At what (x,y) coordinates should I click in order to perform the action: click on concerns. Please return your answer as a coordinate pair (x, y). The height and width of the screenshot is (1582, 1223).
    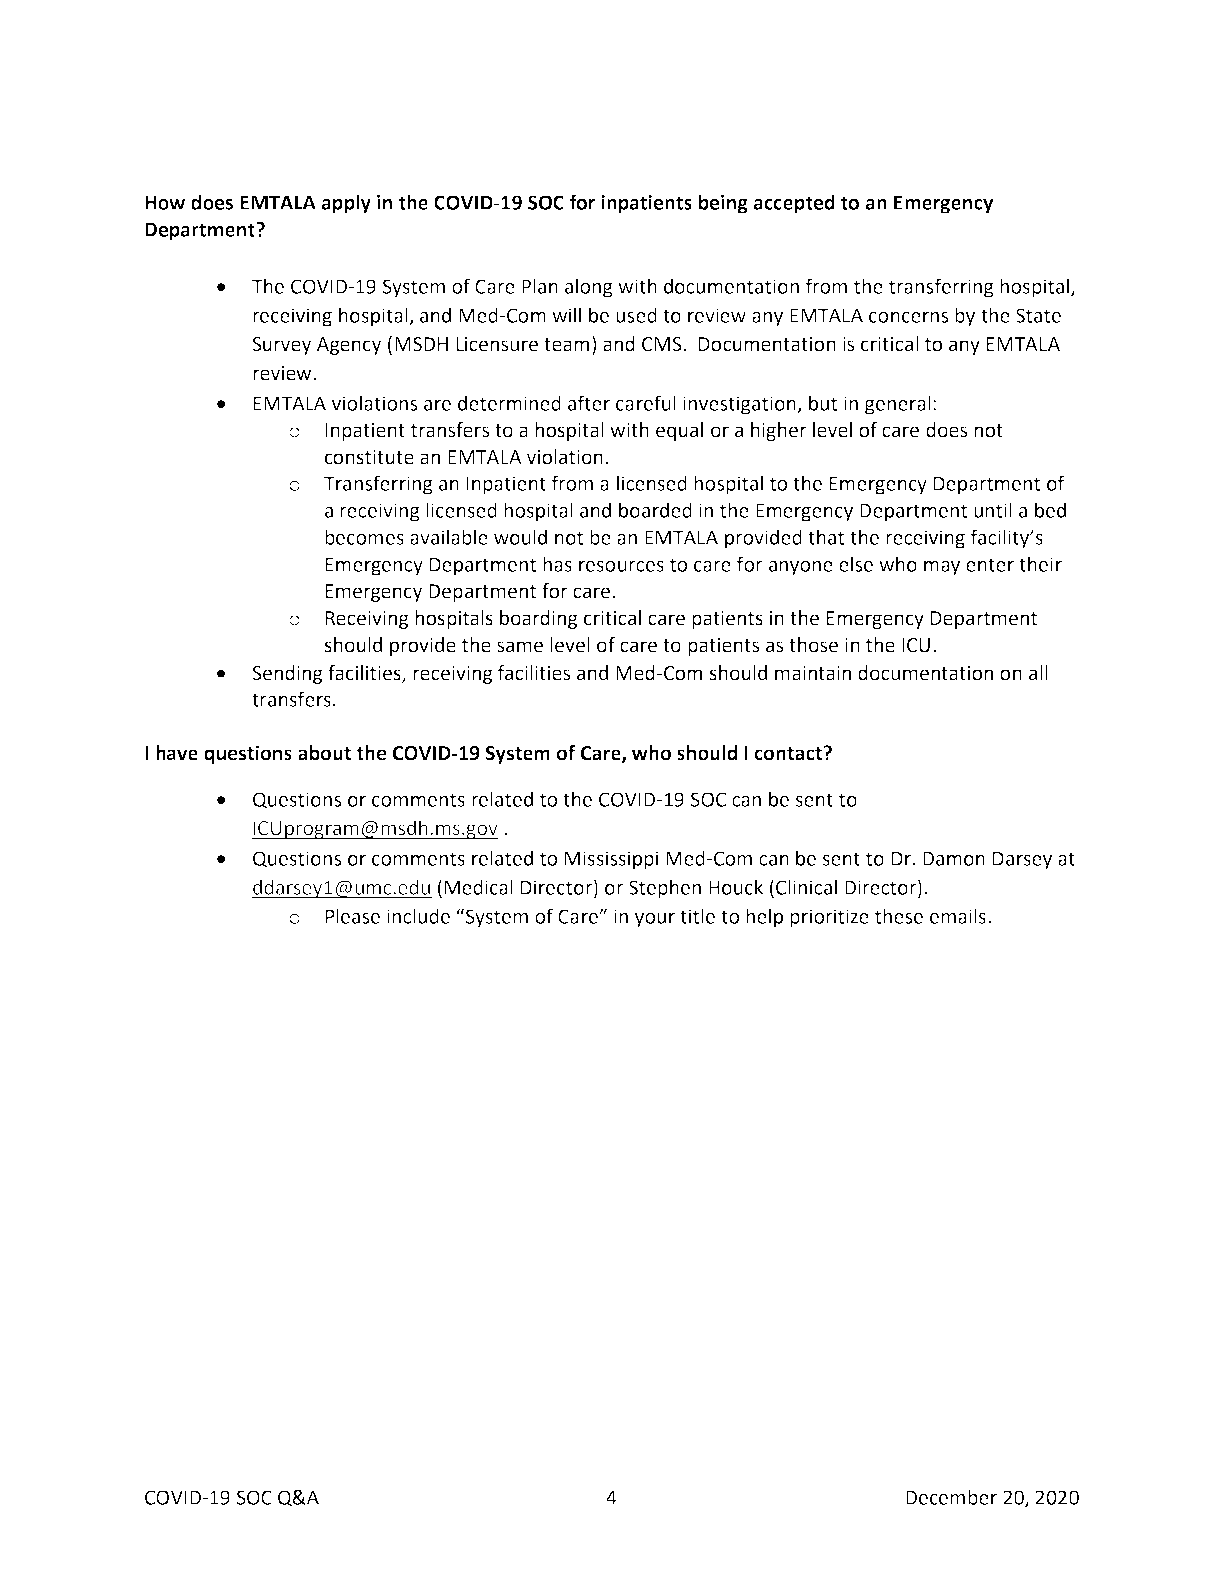
    Looking at the image, I should click on (908, 317).
